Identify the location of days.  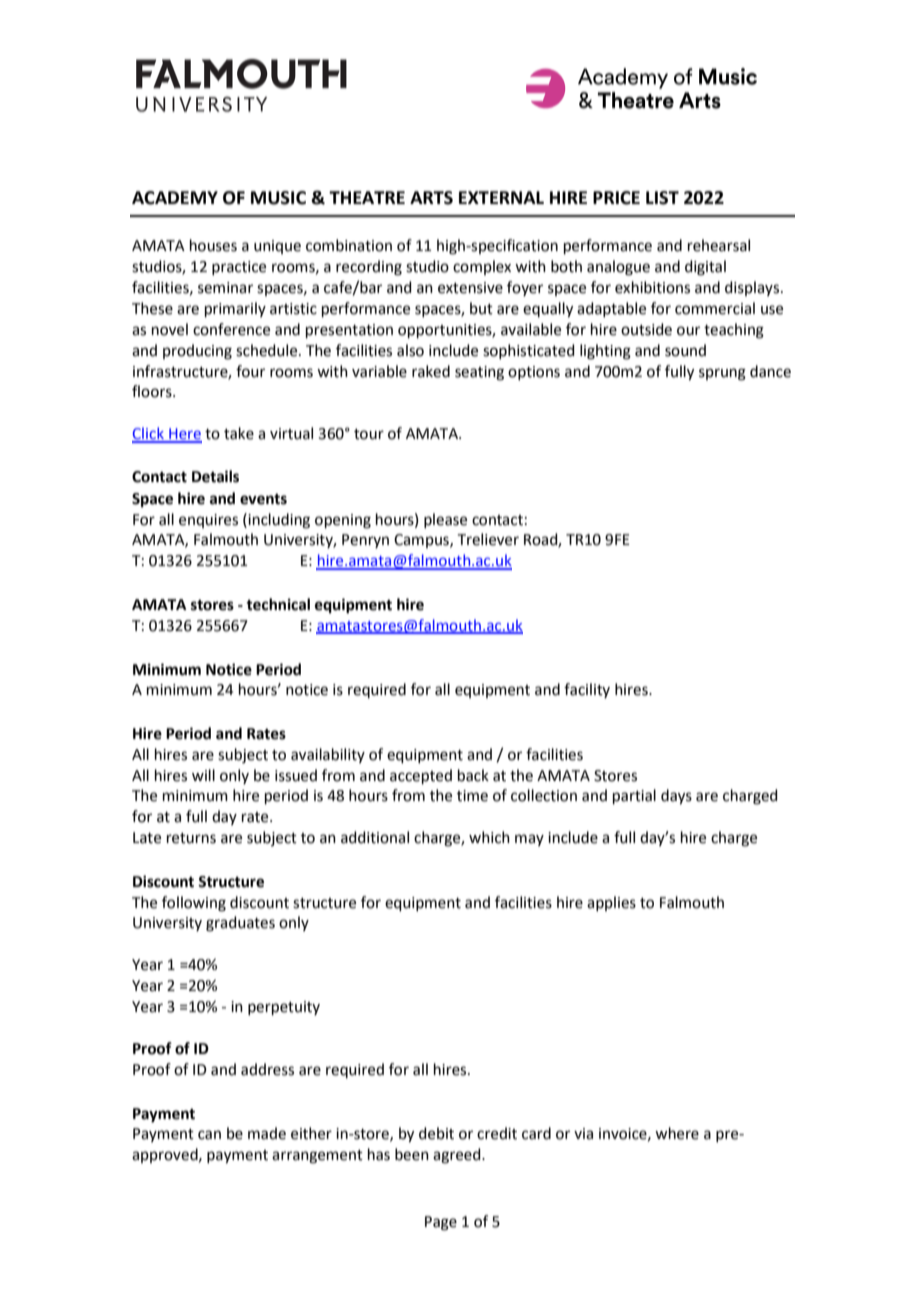
(676, 797).
